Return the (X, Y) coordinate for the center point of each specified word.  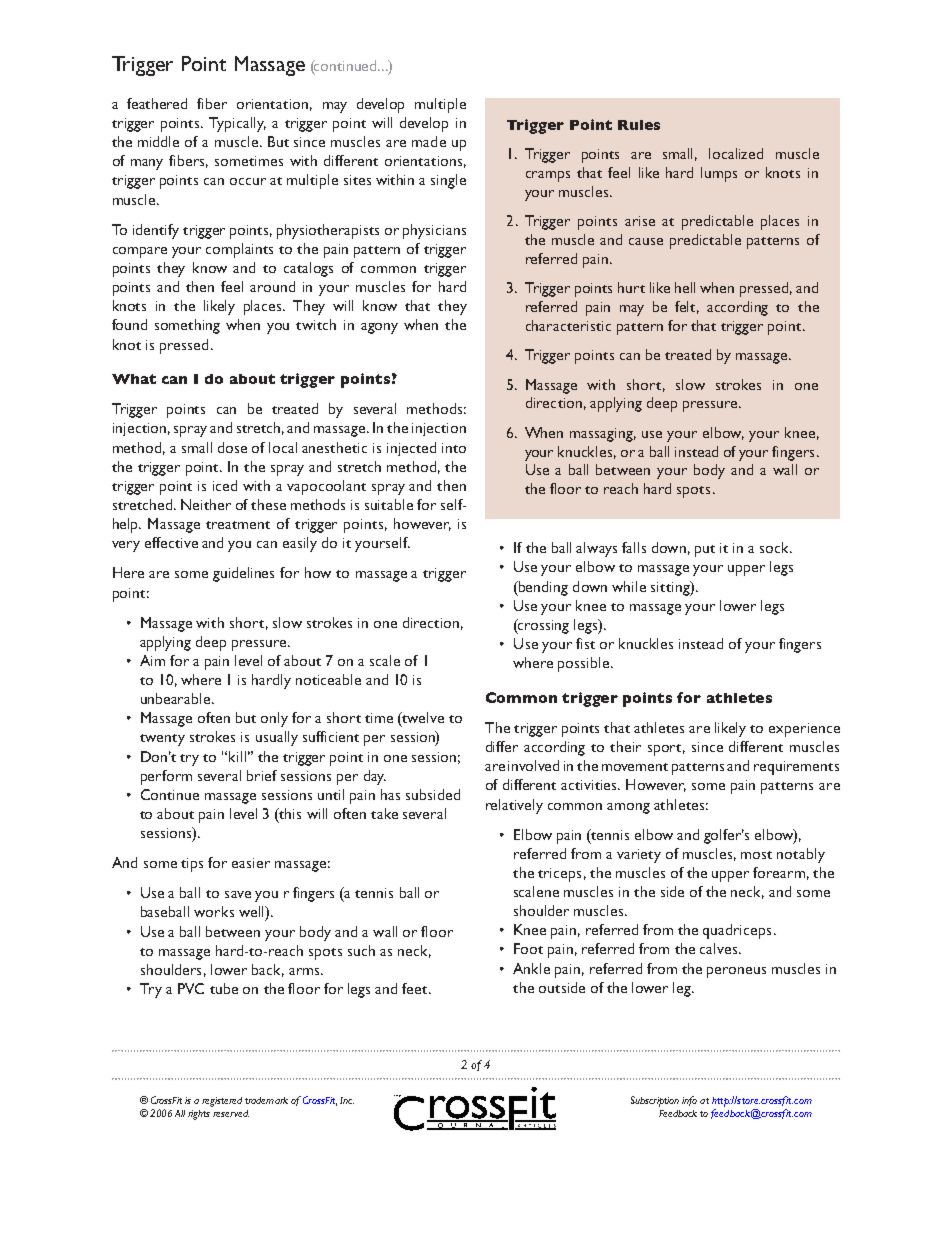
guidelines (243, 574)
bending (542, 588)
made (429, 141)
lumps (719, 174)
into (454, 448)
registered (222, 1102)
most (756, 855)
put (705, 551)
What (134, 379)
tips (192, 865)
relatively (514, 806)
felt (687, 307)
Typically (237, 124)
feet (416, 988)
